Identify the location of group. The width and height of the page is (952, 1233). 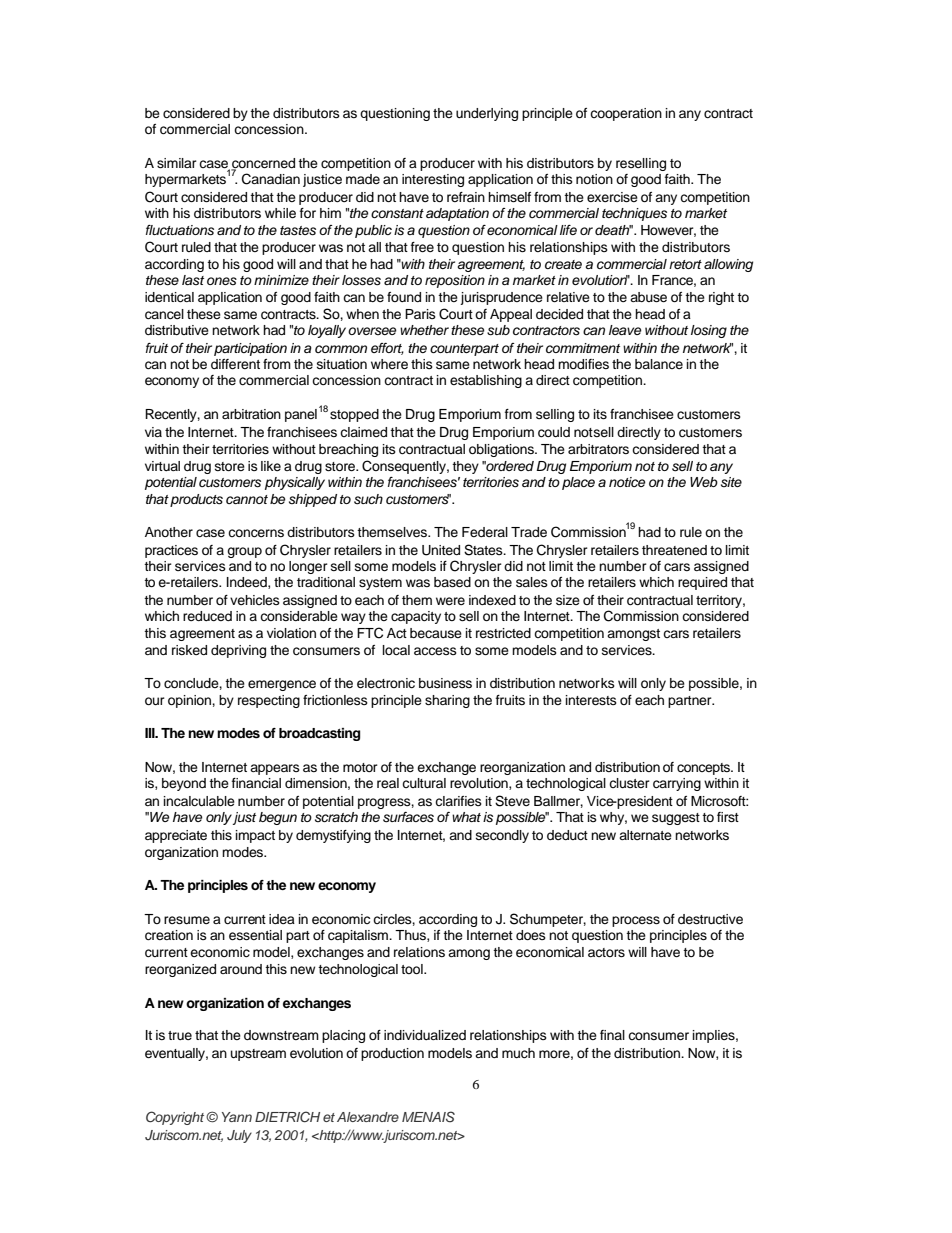
(244, 552).
